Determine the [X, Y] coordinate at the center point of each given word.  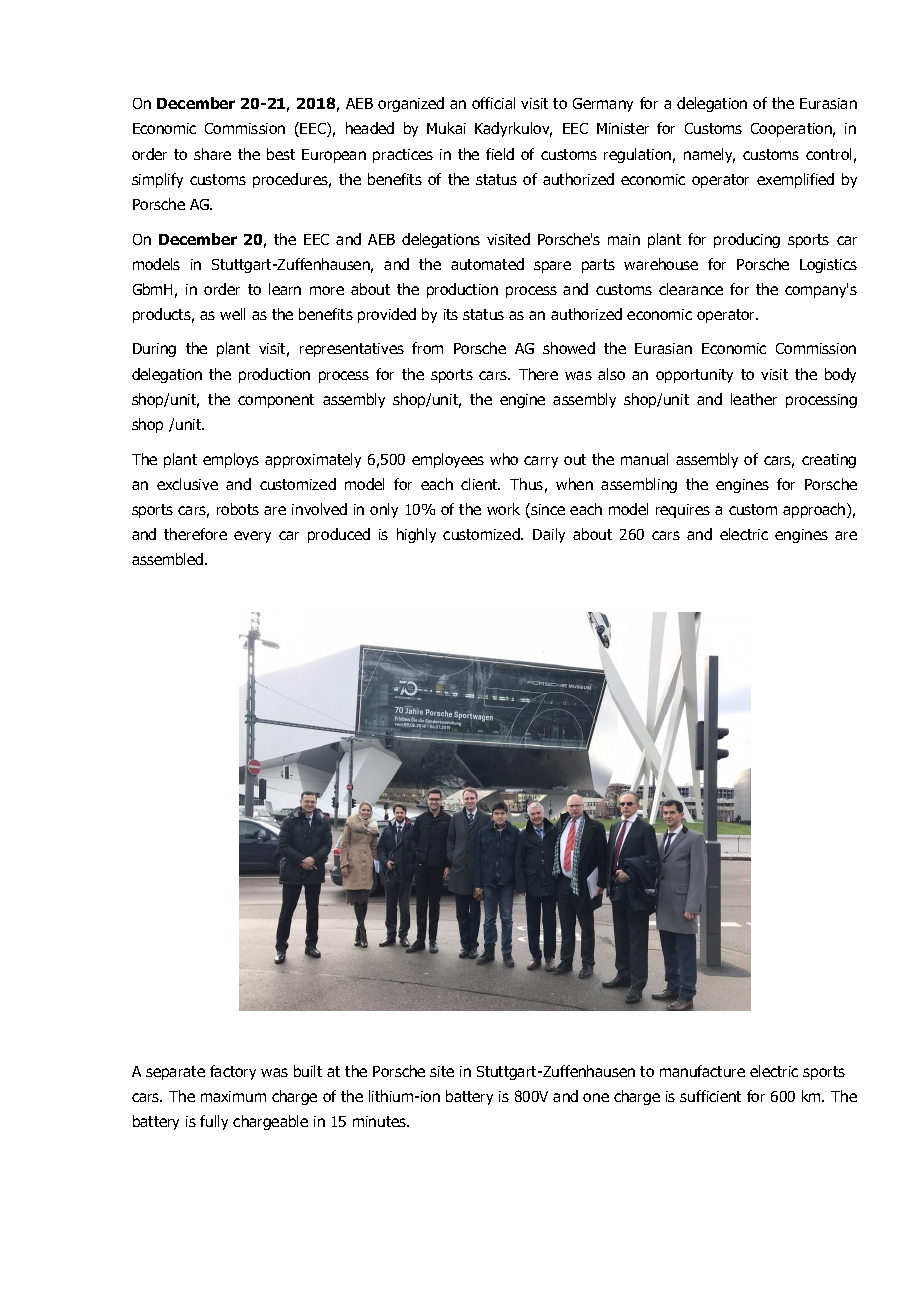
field [500, 154]
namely [709, 155]
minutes [381, 1121]
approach [815, 510]
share [212, 154]
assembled [169, 559]
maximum [233, 1096]
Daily [549, 535]
